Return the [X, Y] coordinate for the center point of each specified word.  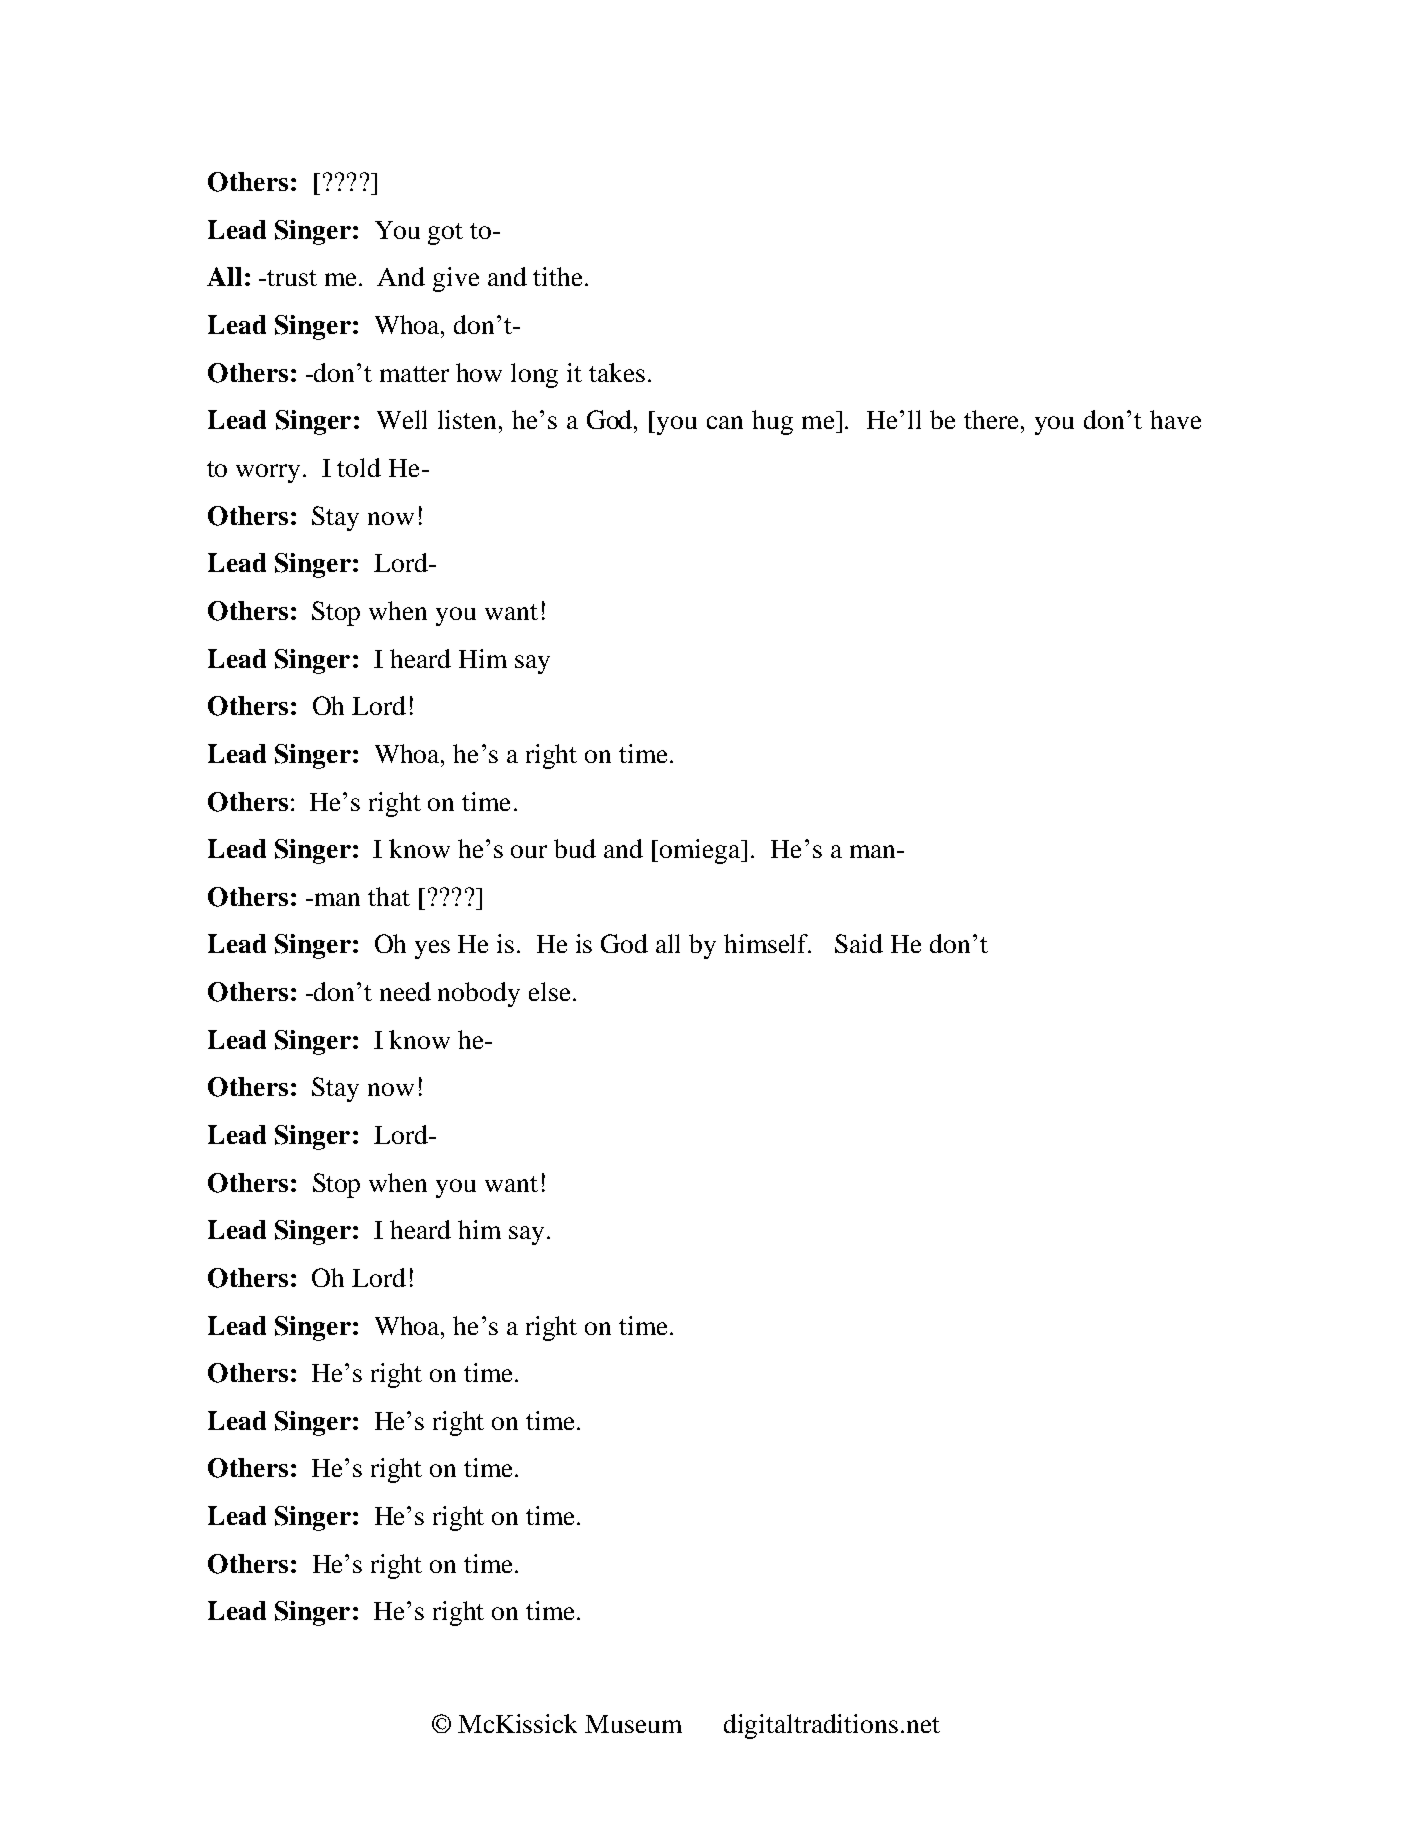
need [405, 991]
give [456, 279]
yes [432, 949]
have [1175, 419]
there [993, 419]
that [389, 896]
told [359, 467]
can [725, 422]
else [549, 991]
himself [767, 943]
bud [575, 848]
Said [859, 943]
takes [617, 372]
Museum [633, 1724]
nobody [479, 994]
